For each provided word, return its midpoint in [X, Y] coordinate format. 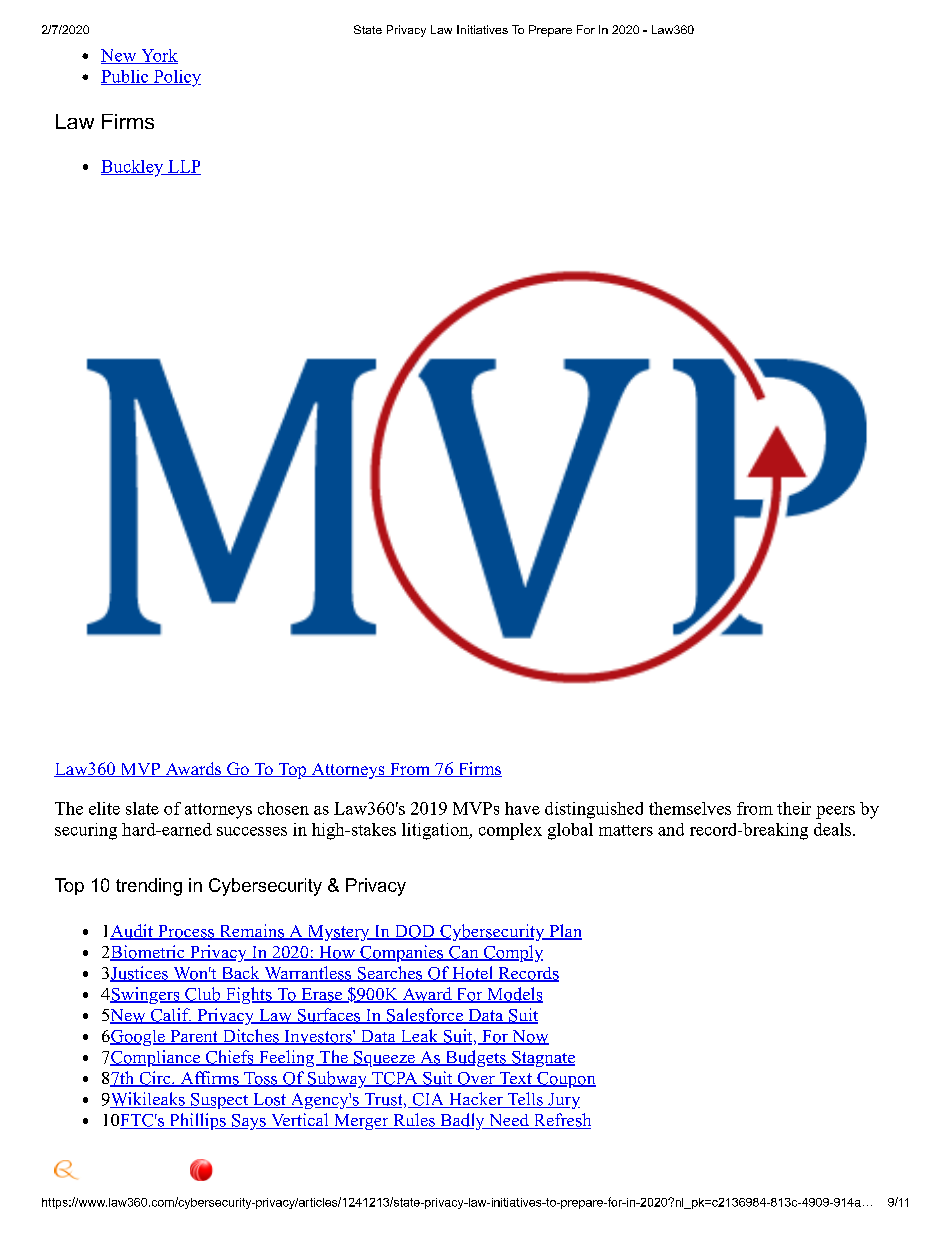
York [158, 56]
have [522, 808]
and [671, 829]
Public [126, 77]
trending [149, 887]
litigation [436, 831]
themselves [690, 808]
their [794, 808]
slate [142, 808]
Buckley [133, 168]
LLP [183, 167]
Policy [176, 78]
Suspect [219, 1101]
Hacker [476, 1100]
